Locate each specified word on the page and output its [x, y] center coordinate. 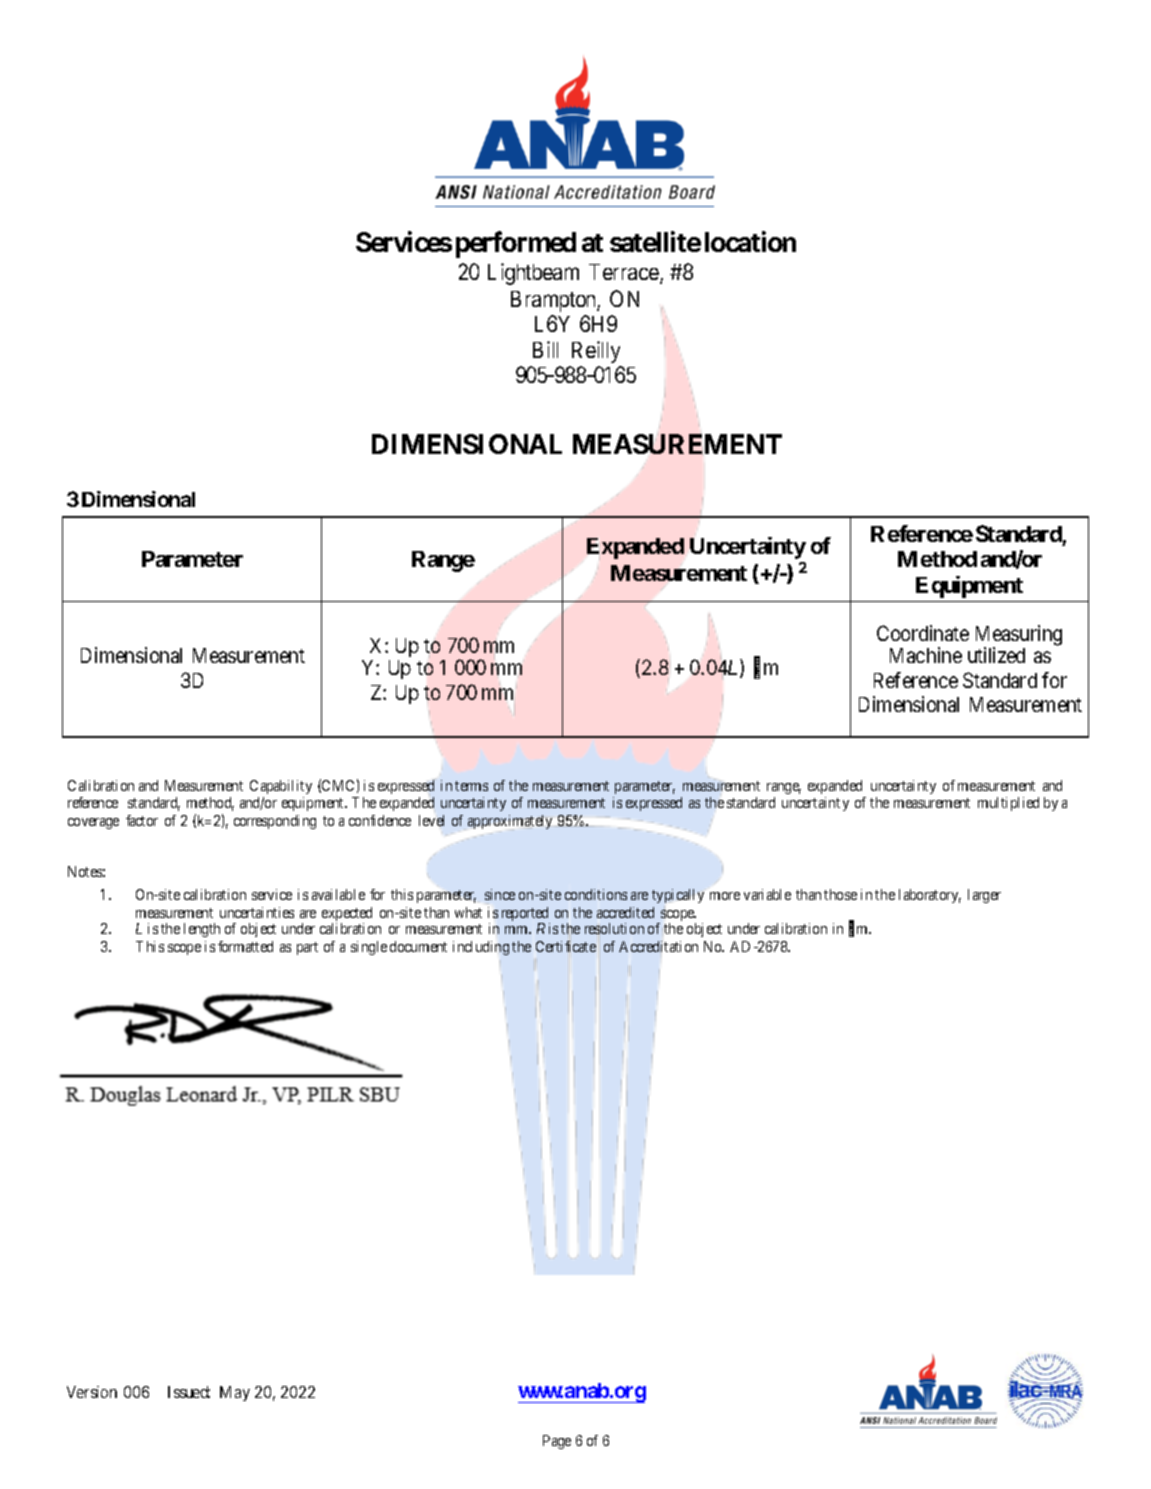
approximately [510, 822]
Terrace [625, 273]
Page [557, 1442]
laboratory [930, 896]
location [750, 242]
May [235, 1393]
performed [516, 245]
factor [142, 820]
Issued [189, 1392]
